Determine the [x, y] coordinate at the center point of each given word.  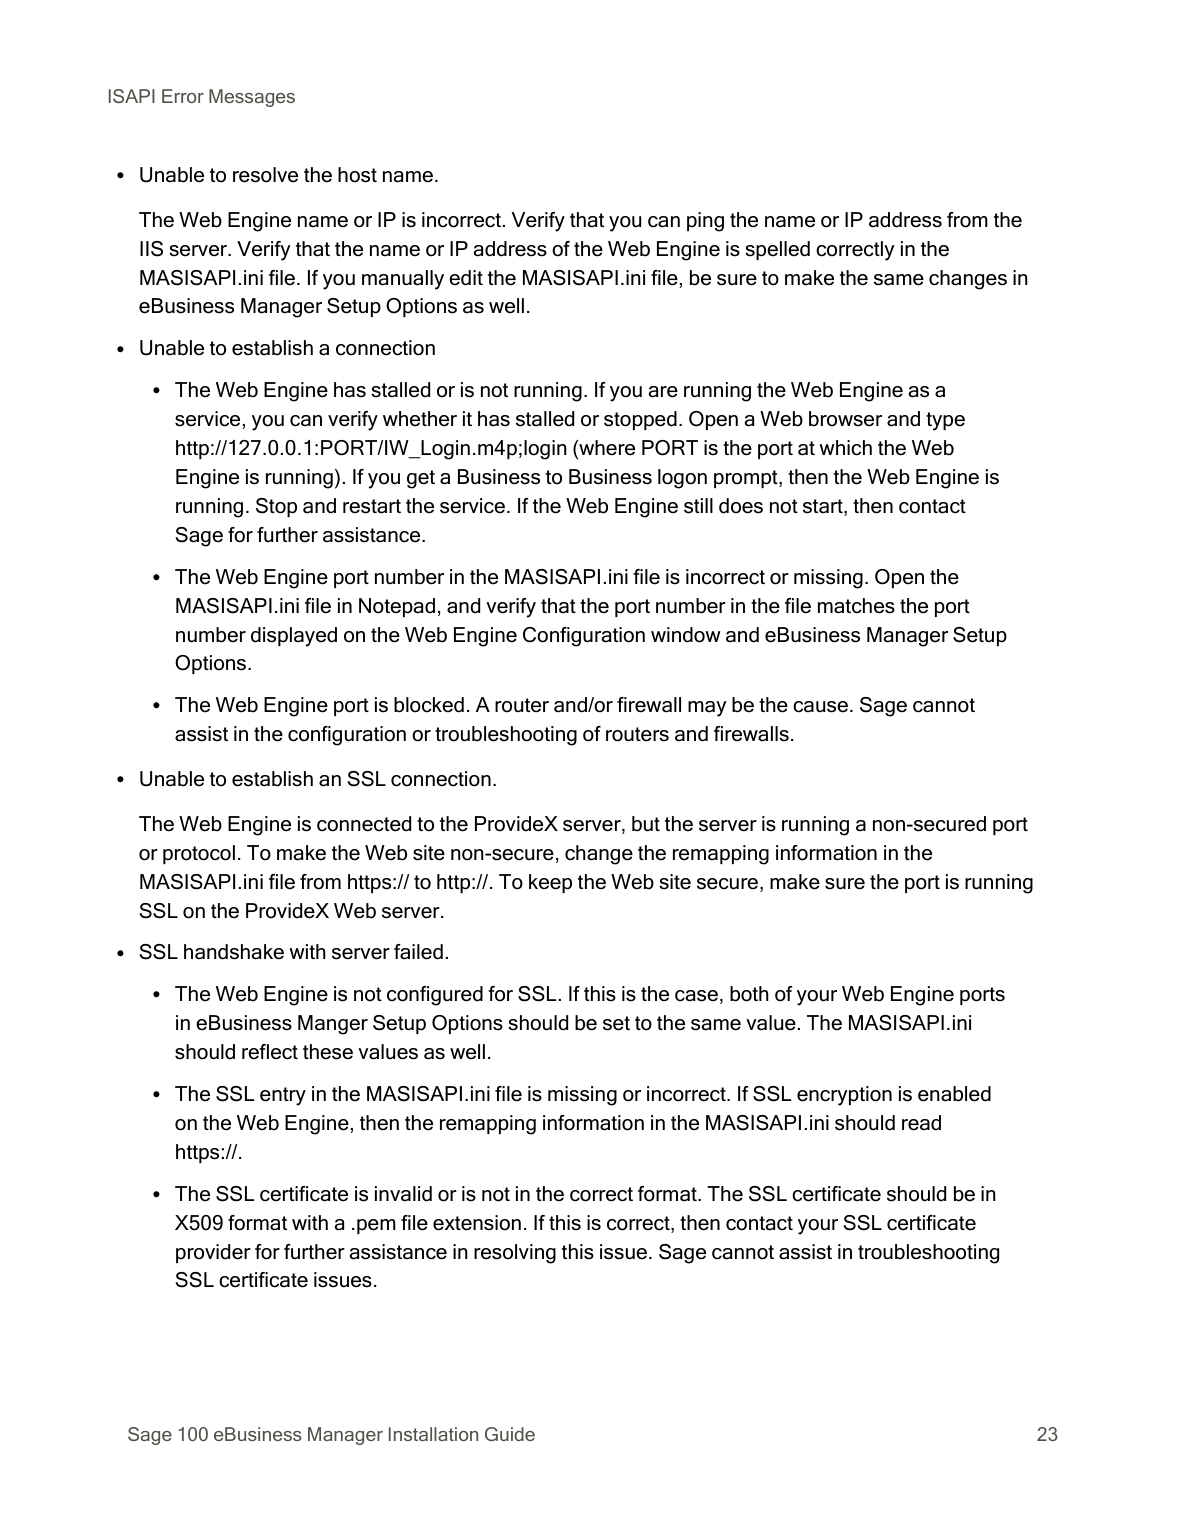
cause [820, 707]
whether [420, 419]
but [646, 824]
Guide [510, 1434]
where [606, 449]
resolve [265, 175]
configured [435, 996]
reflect [270, 1052]
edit [466, 278]
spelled [777, 250]
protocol [199, 854]
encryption [844, 1096]
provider [213, 1253]
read [921, 1123]
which [845, 448]
